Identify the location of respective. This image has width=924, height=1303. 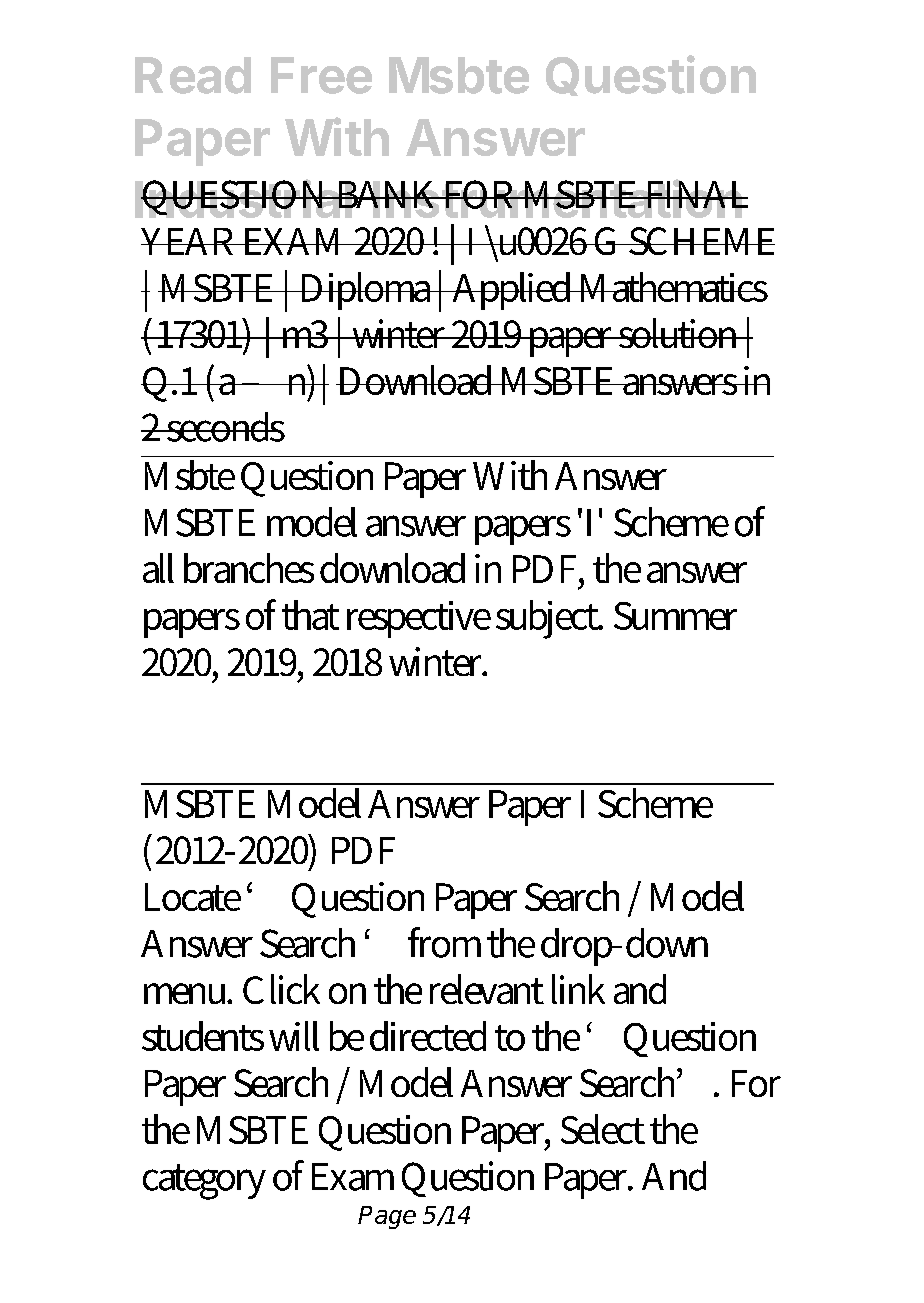
(419, 619).
